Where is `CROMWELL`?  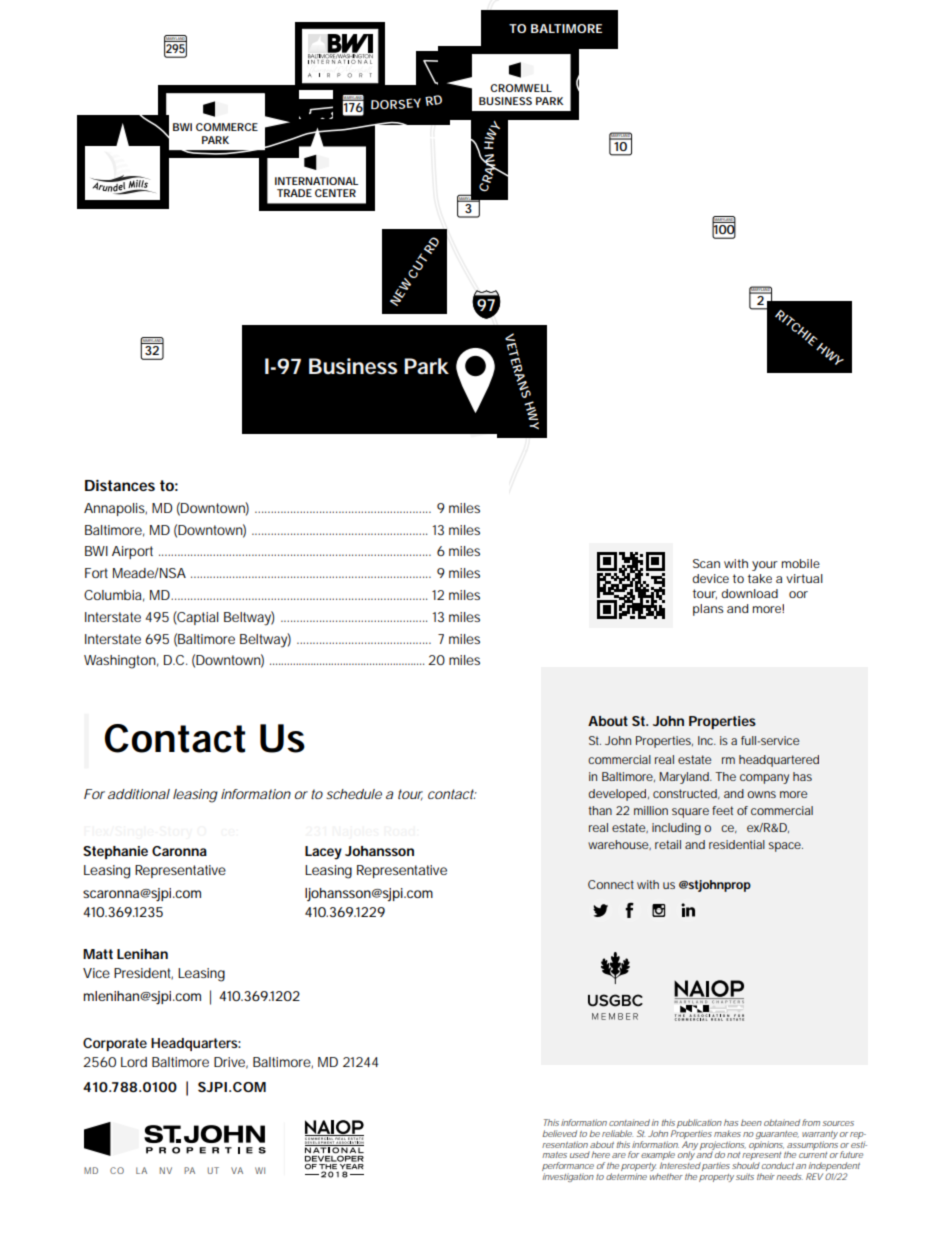 CROMWELL is located at coordinates (521, 88).
